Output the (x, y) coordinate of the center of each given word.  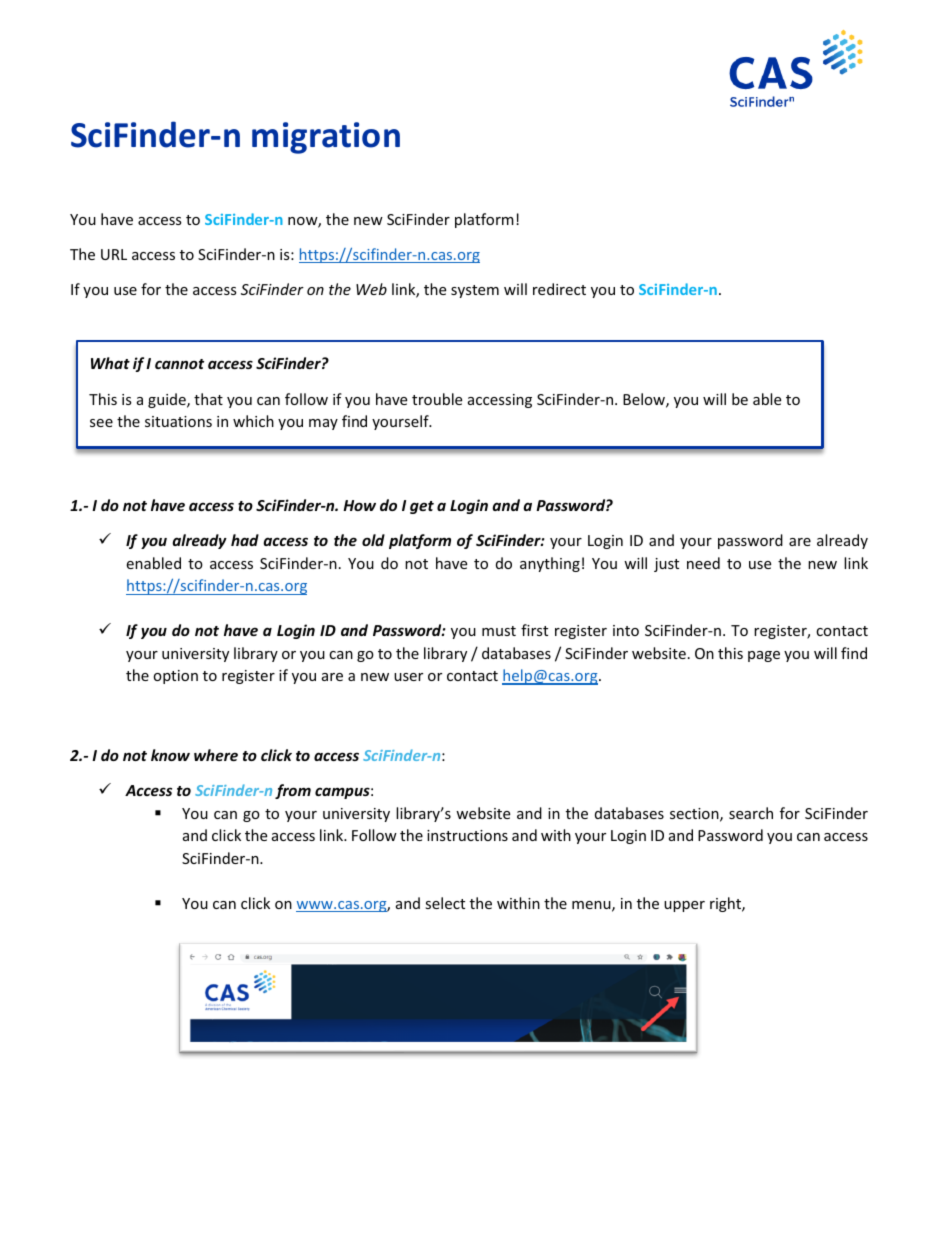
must (499, 631)
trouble (437, 399)
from (293, 791)
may (323, 424)
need (703, 563)
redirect (559, 289)
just (666, 565)
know (170, 755)
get (422, 507)
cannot (179, 364)
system (475, 291)
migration (326, 138)
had (245, 540)
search (751, 813)
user (408, 677)
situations (178, 421)
